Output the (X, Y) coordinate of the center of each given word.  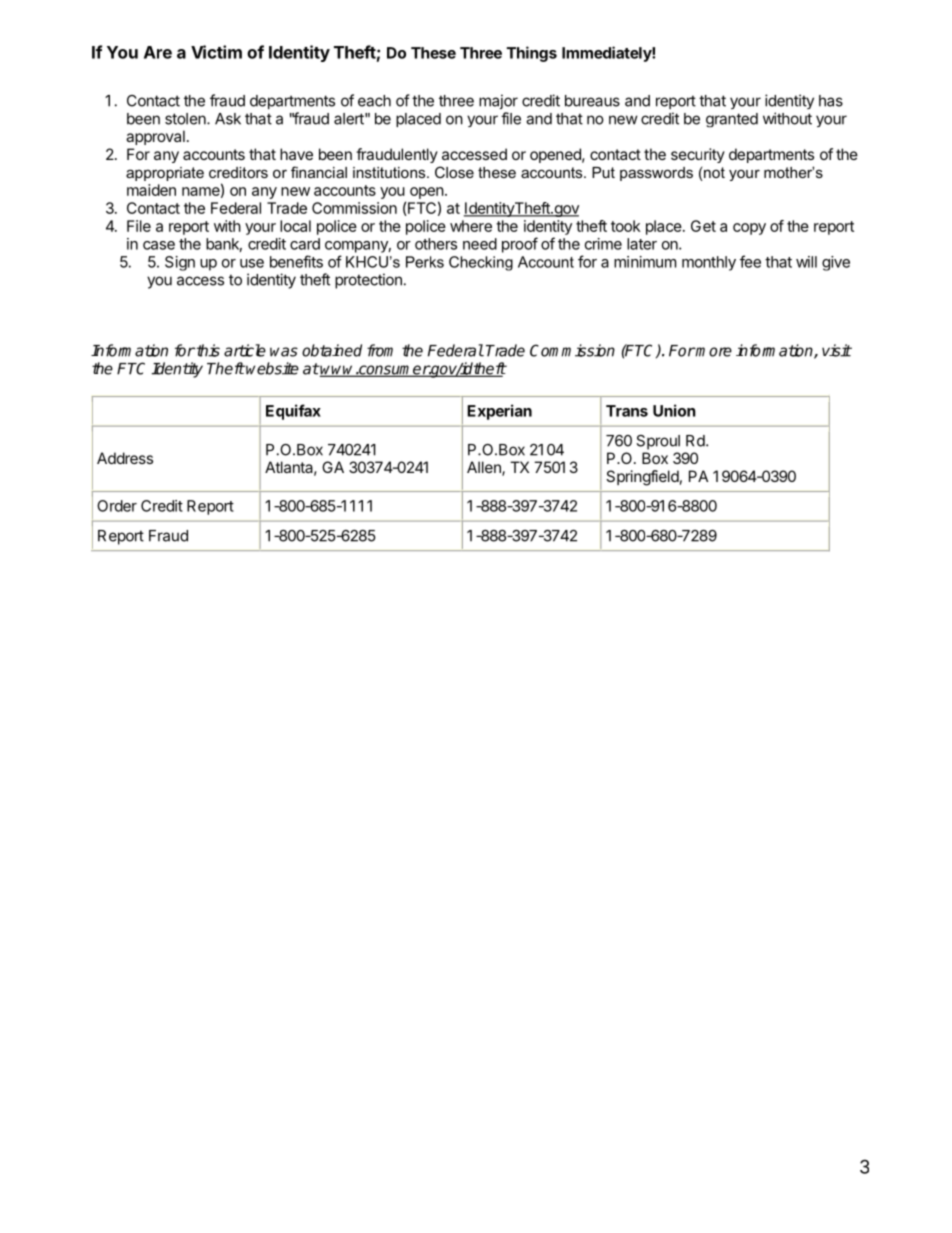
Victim (216, 52)
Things (532, 54)
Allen (485, 468)
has (831, 101)
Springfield (642, 478)
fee (750, 261)
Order (117, 506)
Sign (180, 263)
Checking (481, 263)
